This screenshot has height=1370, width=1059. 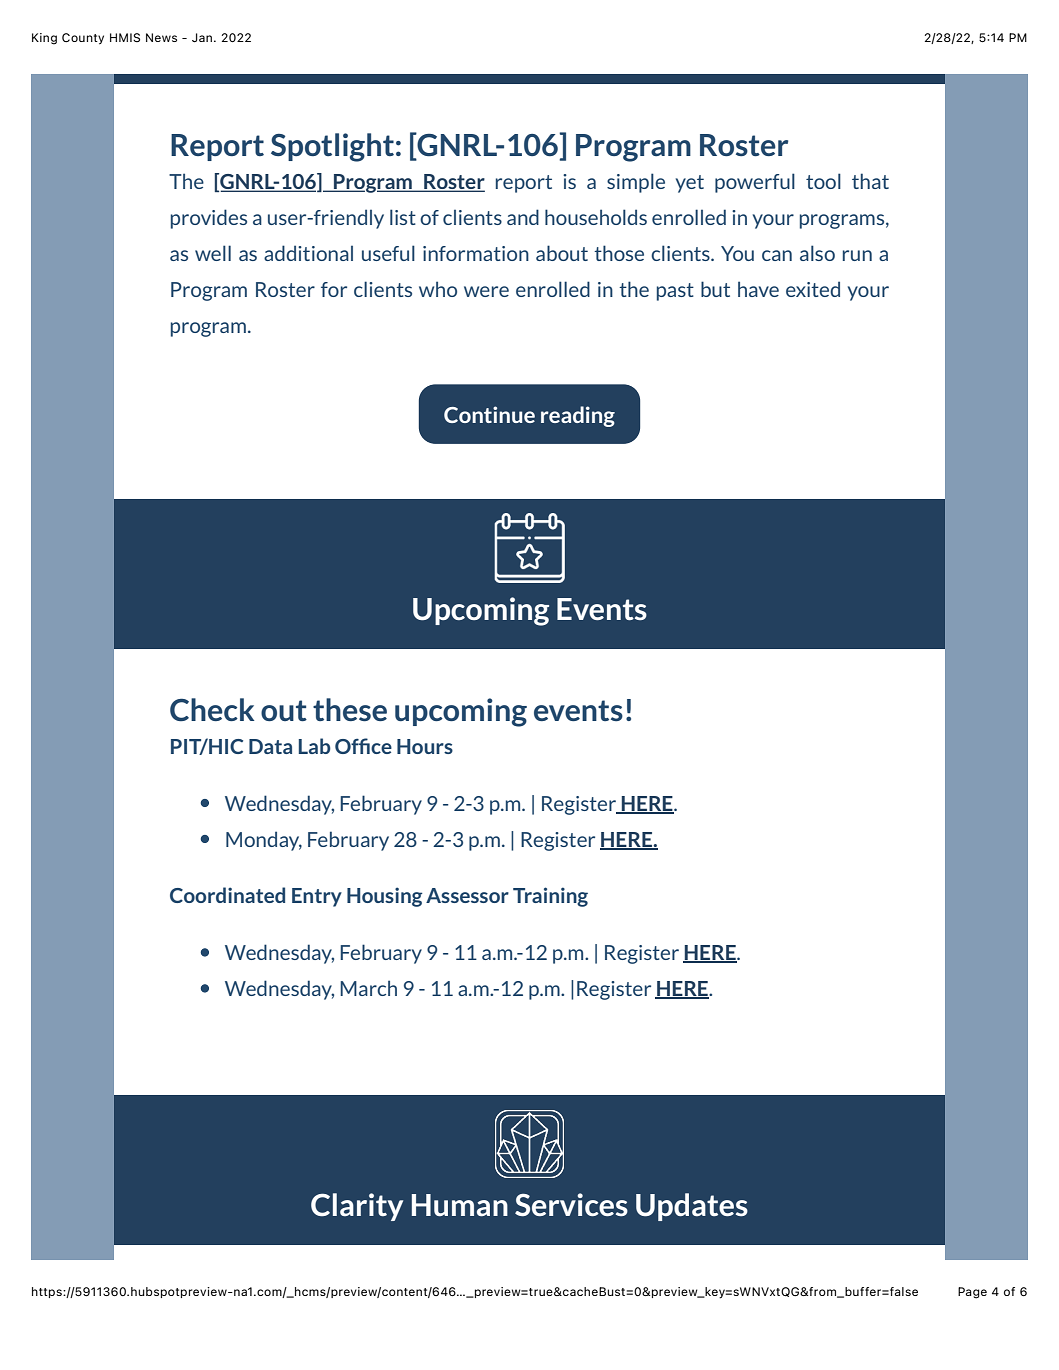 What do you see at coordinates (870, 181) in the screenshot?
I see `that` at bounding box center [870, 181].
